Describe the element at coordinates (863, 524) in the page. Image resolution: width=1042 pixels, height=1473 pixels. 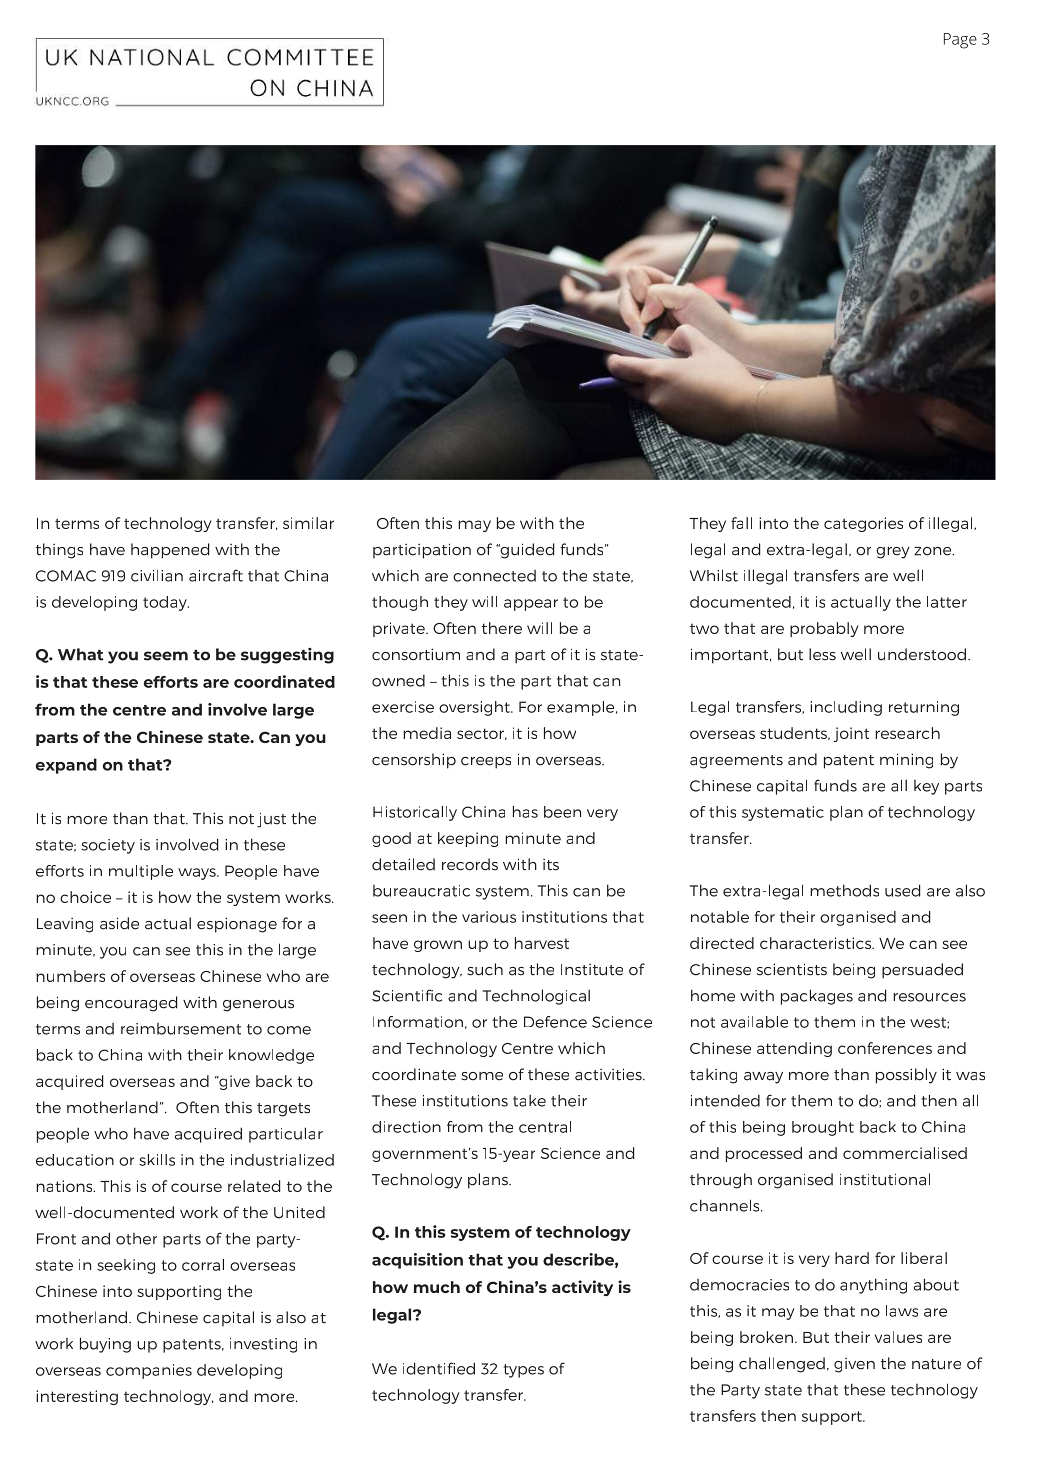
I see `categories` at that location.
